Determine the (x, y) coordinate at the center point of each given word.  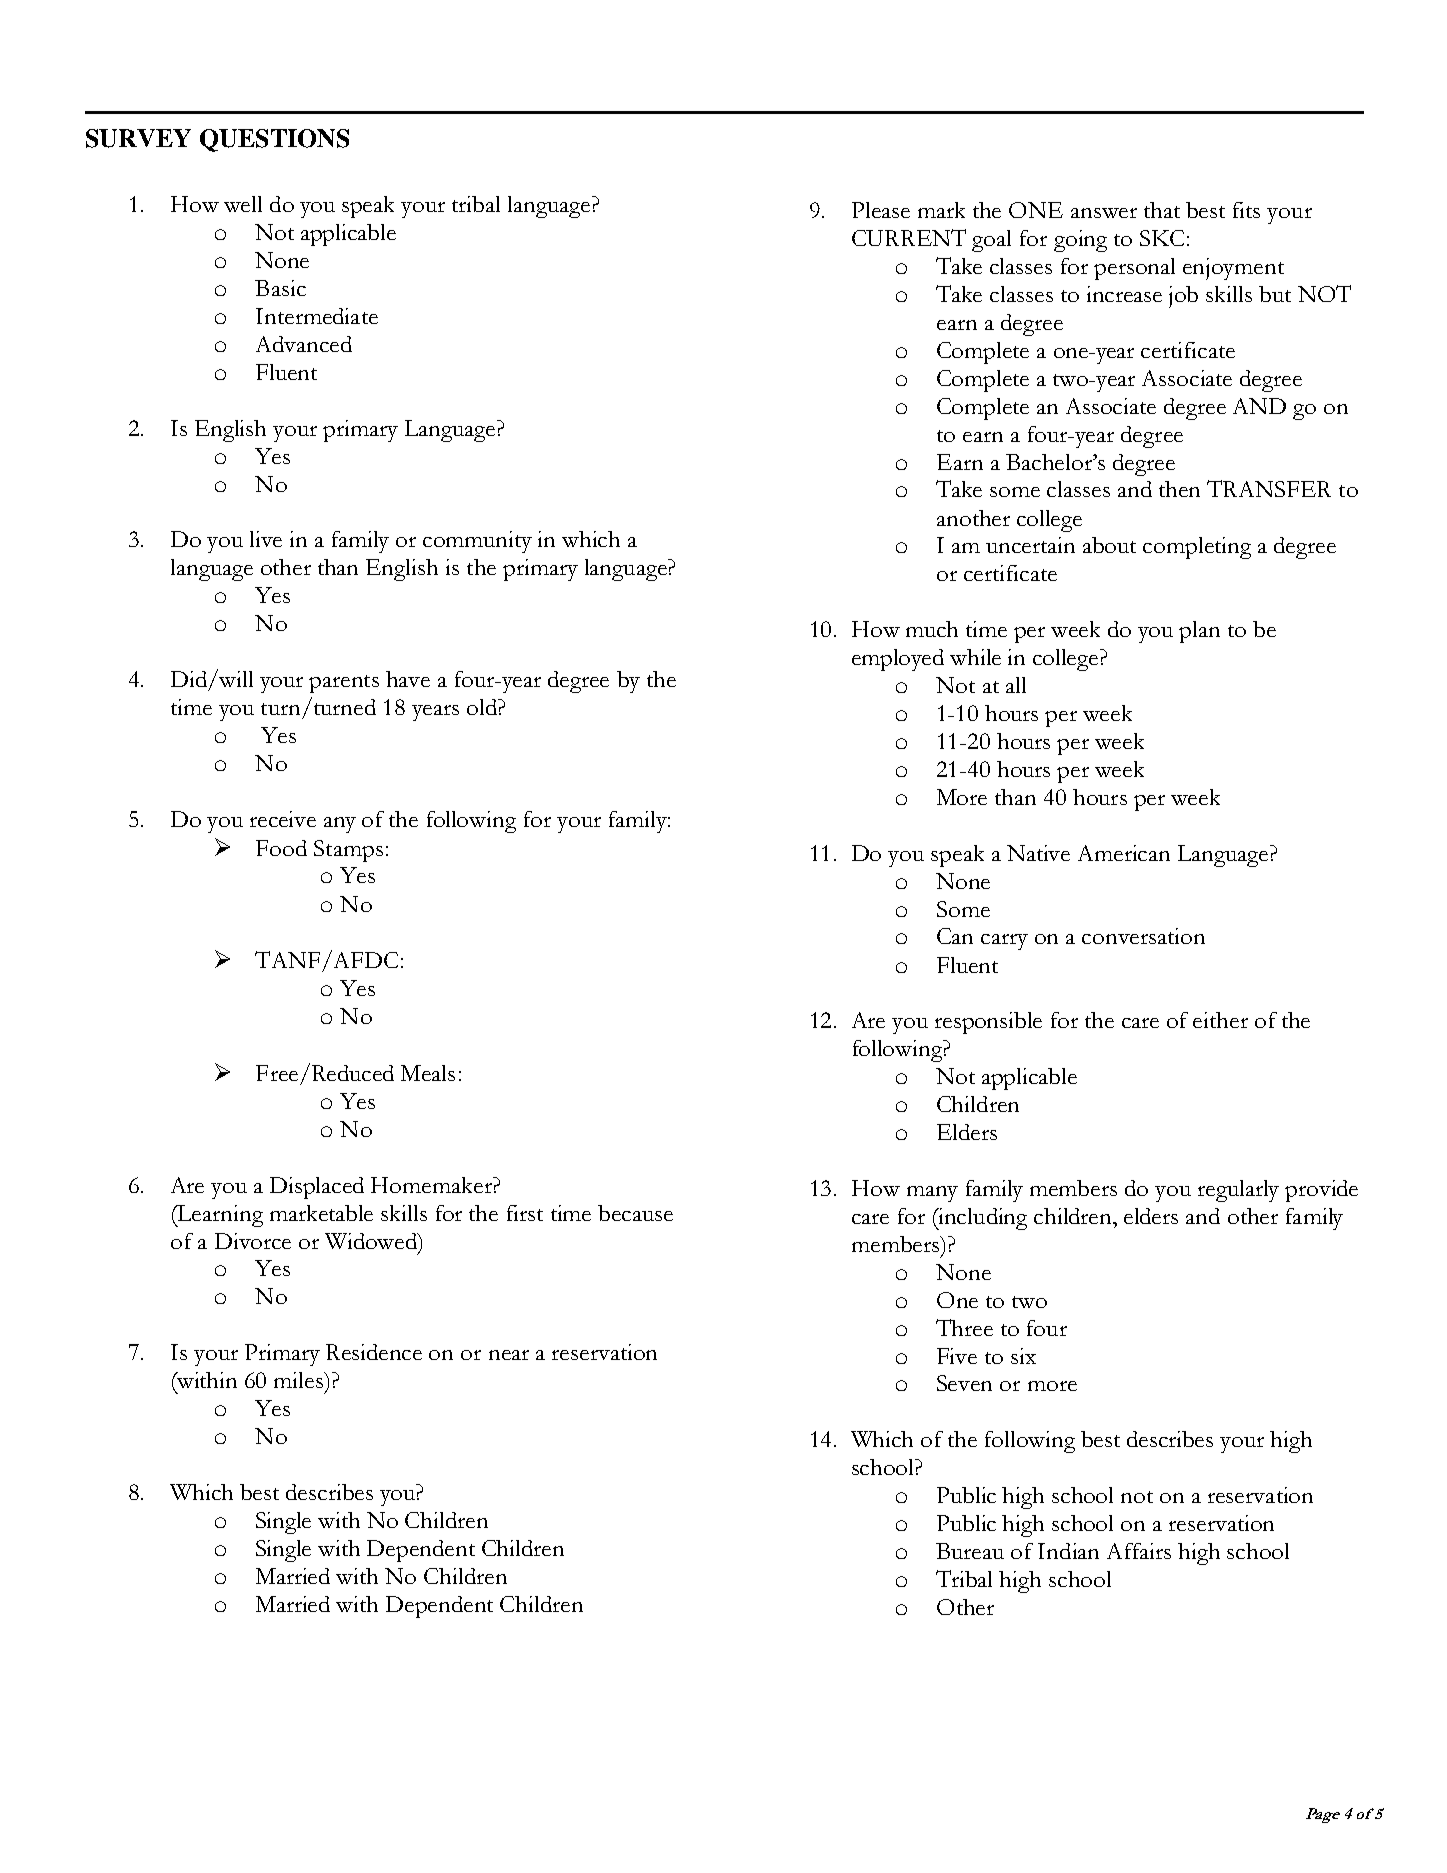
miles (299, 1380)
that (1162, 210)
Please (881, 210)
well (243, 204)
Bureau (970, 1551)
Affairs (1139, 1551)
